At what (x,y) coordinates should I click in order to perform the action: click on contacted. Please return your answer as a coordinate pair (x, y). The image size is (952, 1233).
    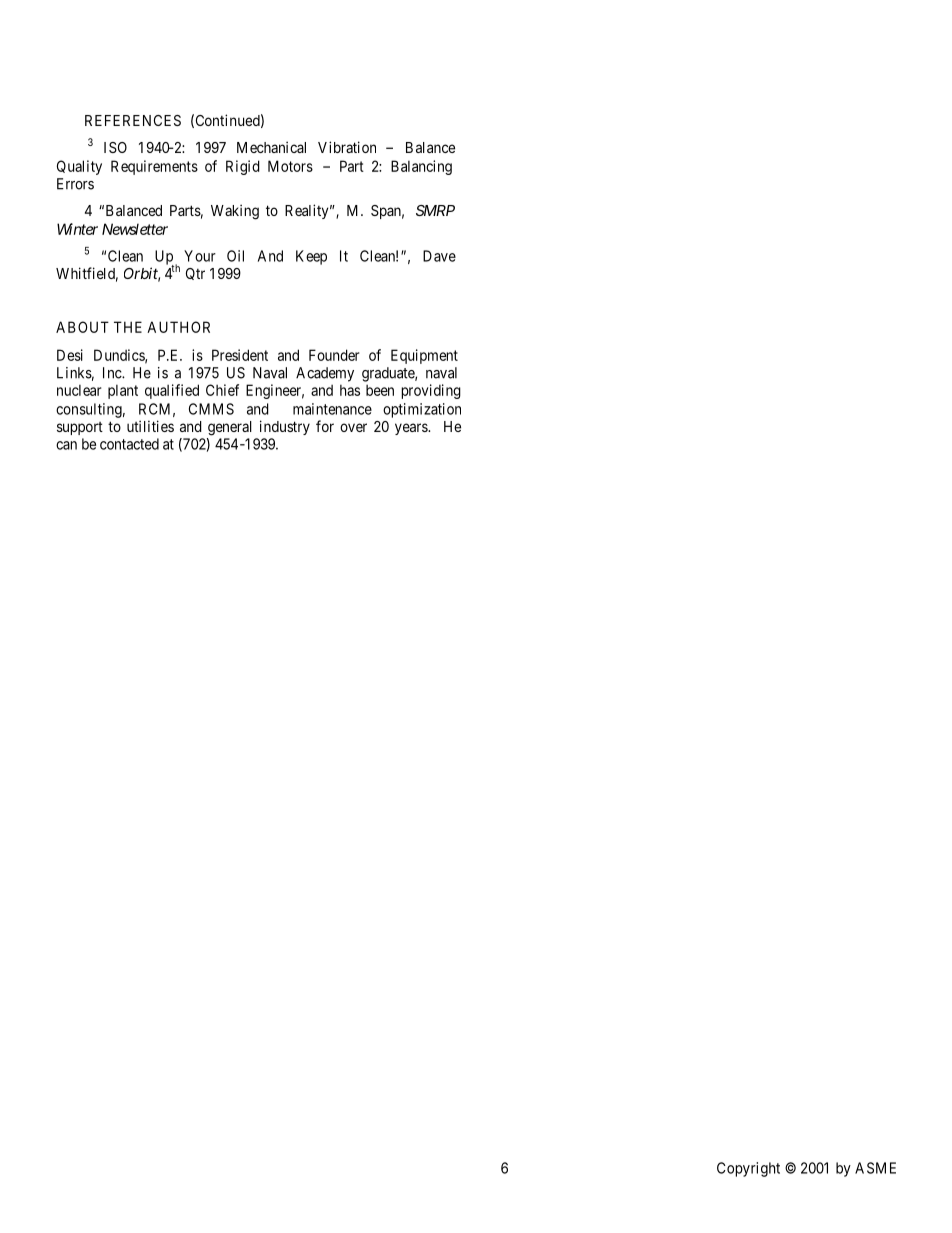
    Looking at the image, I should click on (129, 444).
